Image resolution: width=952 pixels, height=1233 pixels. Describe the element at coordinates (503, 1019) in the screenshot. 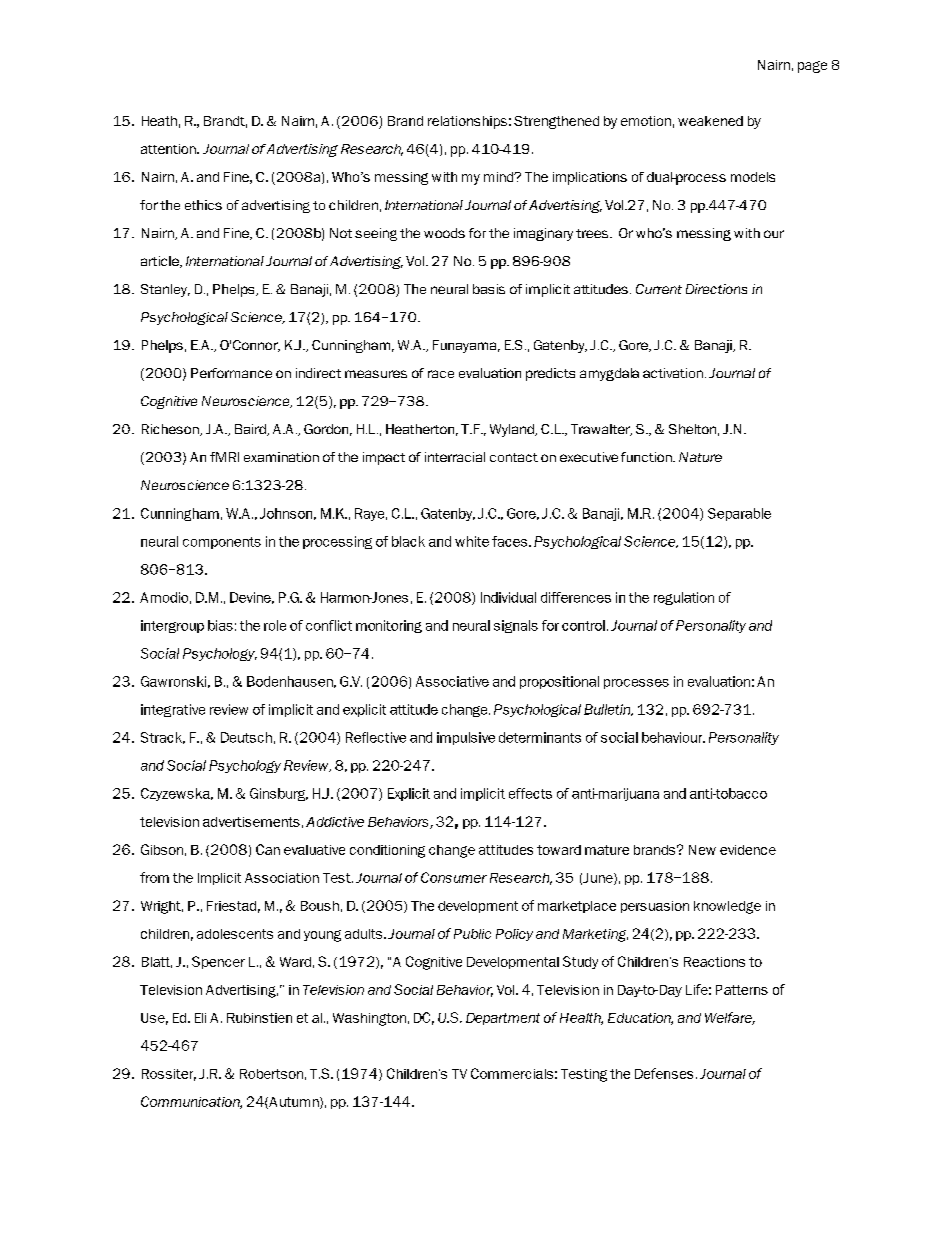

I see `Department` at that location.
